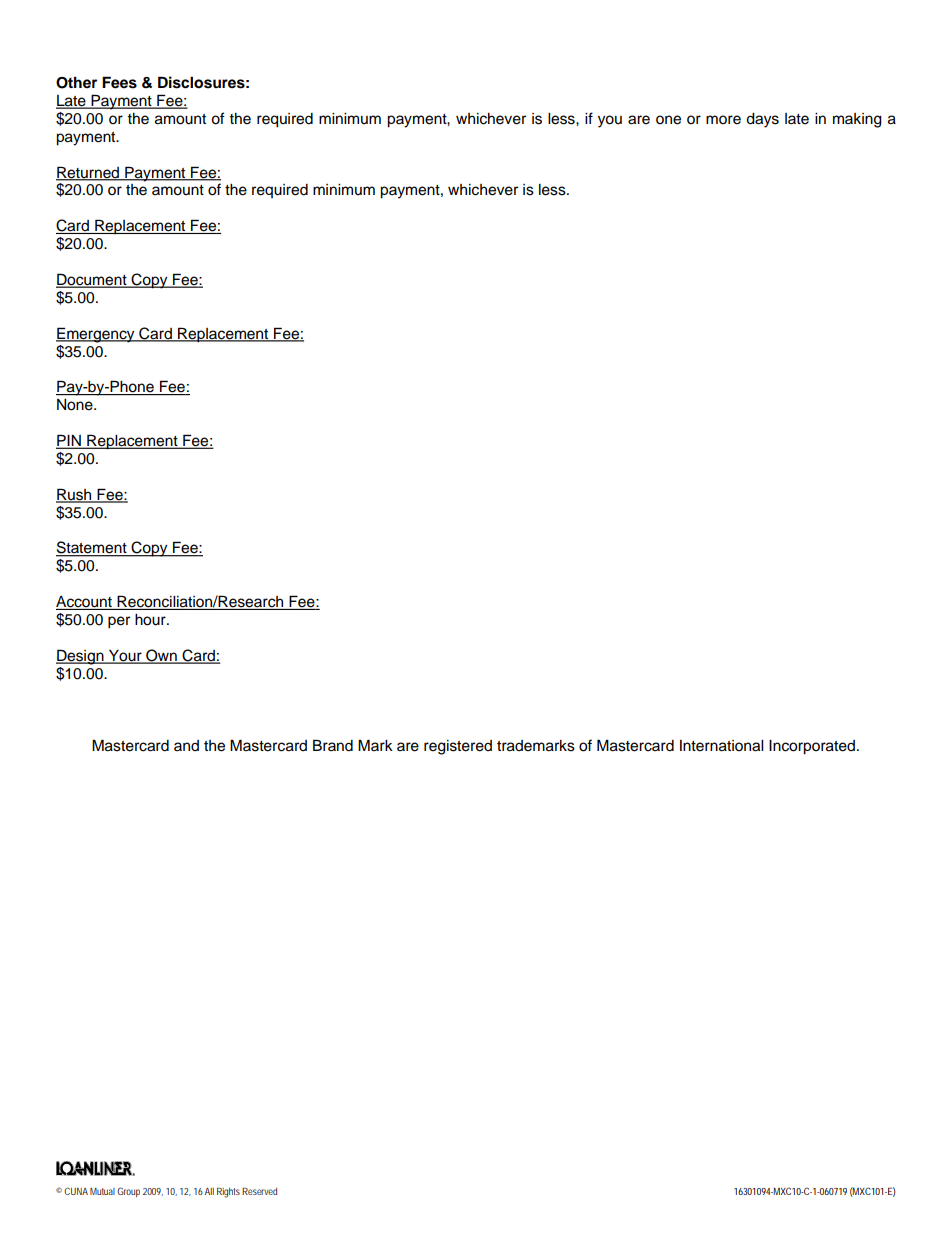 Image resolution: width=952 pixels, height=1233 pixels. I want to click on registered, so click(458, 747).
